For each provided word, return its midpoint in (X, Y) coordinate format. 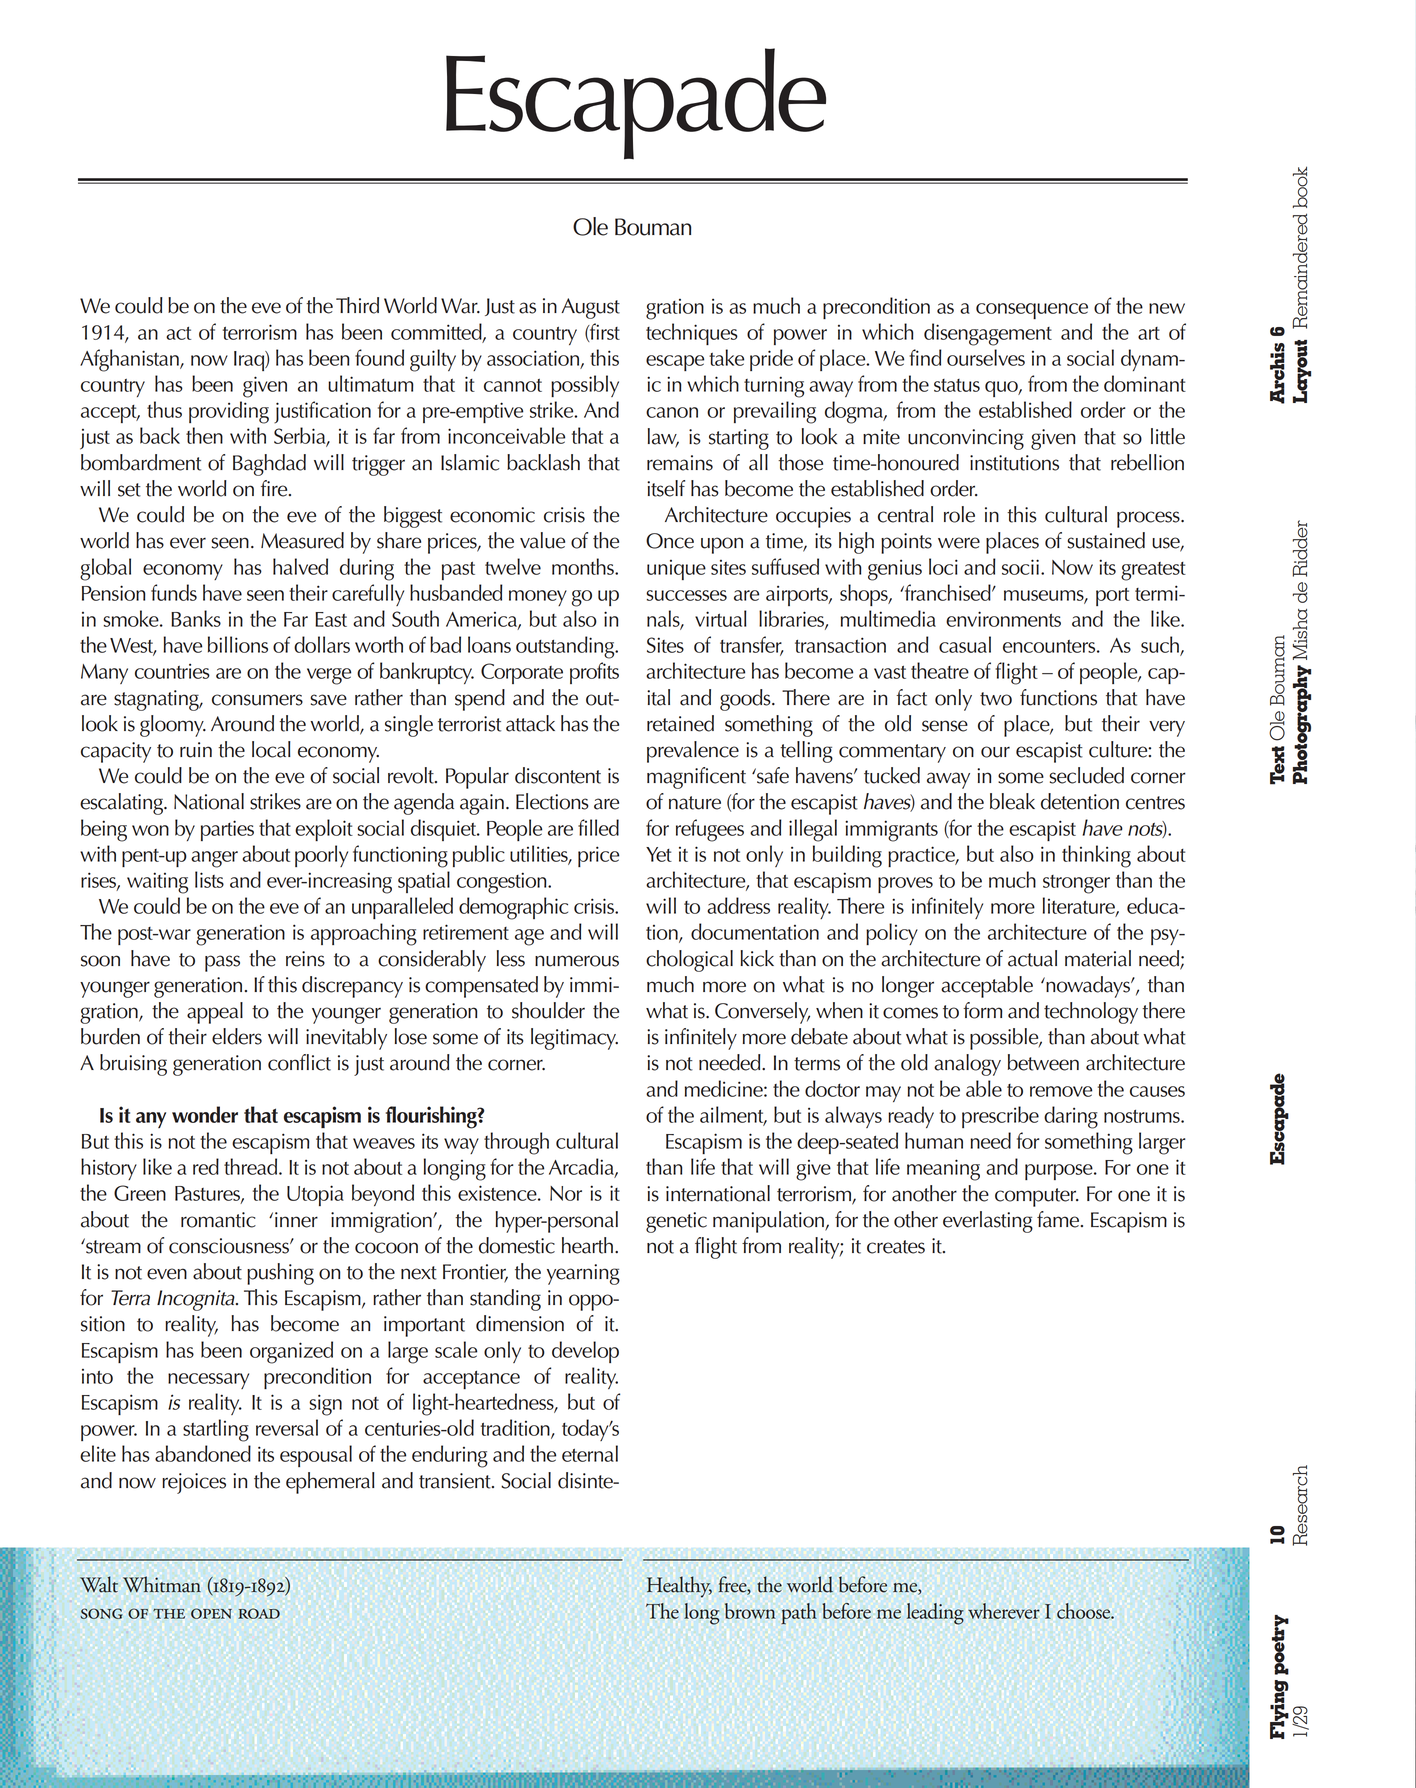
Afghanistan (130, 360)
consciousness (230, 1246)
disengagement (988, 334)
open (211, 1613)
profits (594, 673)
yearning (583, 1274)
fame (1059, 1219)
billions (238, 644)
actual (1032, 958)
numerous (577, 961)
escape (675, 363)
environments (1003, 619)
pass (222, 963)
